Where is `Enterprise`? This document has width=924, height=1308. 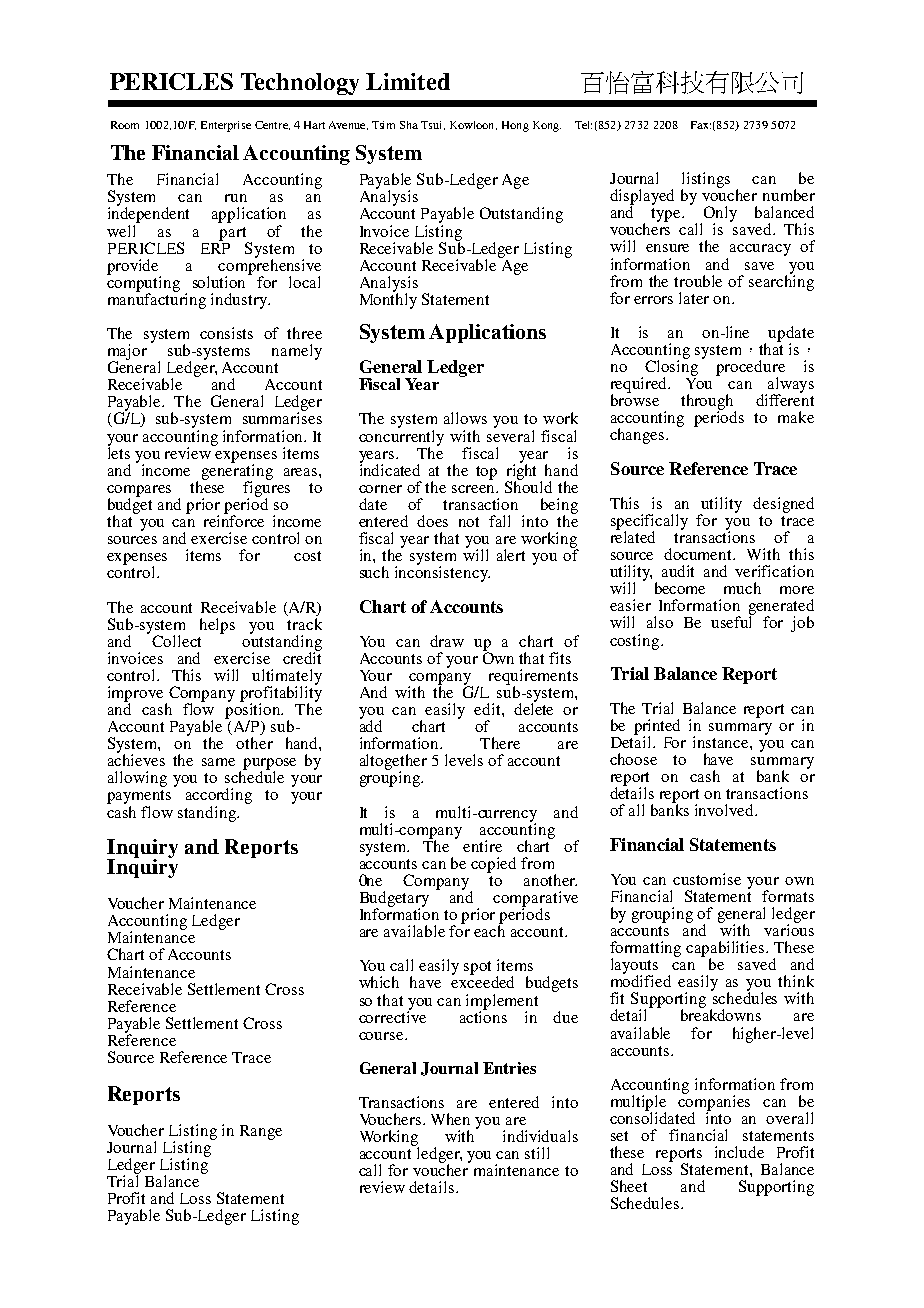 Enterprise is located at coordinates (226, 126).
